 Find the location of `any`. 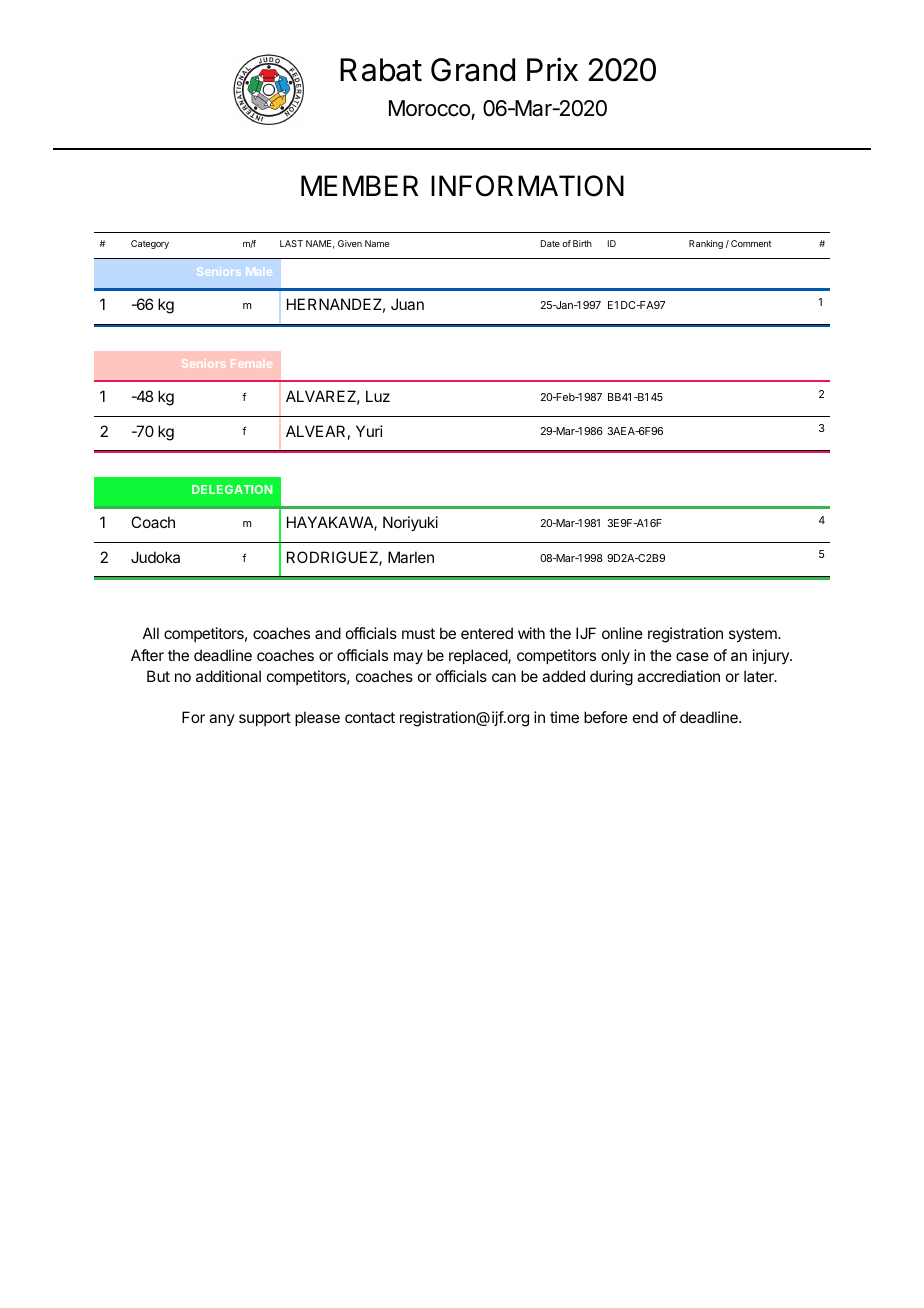

any is located at coordinates (222, 720).
